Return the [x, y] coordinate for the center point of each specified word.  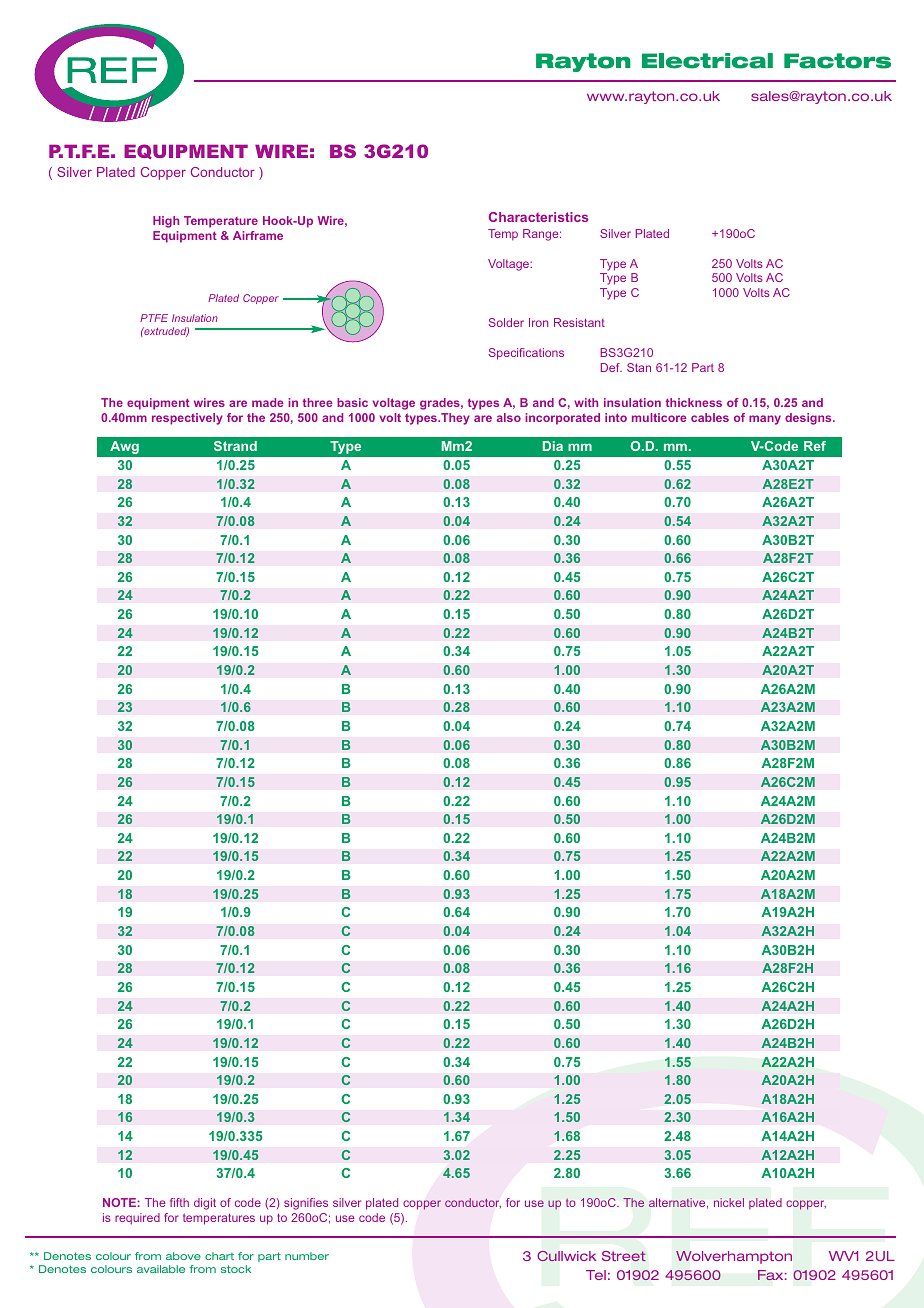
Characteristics [538, 217]
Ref [815, 446]
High [166, 222]
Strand [235, 446]
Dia [553, 446]
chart [219, 1256]
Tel [596, 1275]
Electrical [707, 61]
